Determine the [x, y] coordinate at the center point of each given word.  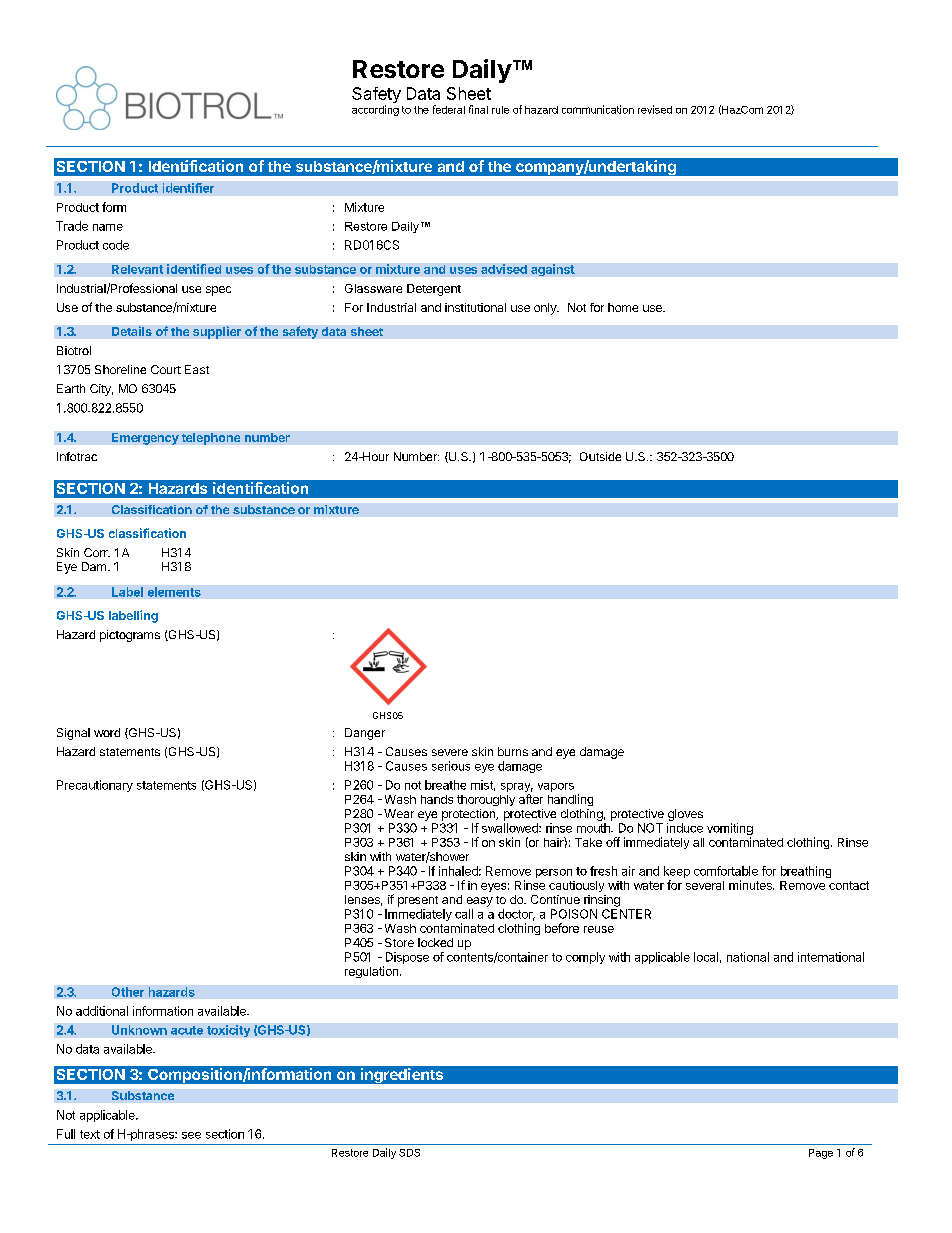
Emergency [145, 439]
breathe [445, 785]
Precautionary [95, 786]
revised [655, 109]
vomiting [730, 830]
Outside [600, 456]
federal [449, 109]
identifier [188, 188]
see [191, 1135]
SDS [409, 1153]
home [623, 307]
